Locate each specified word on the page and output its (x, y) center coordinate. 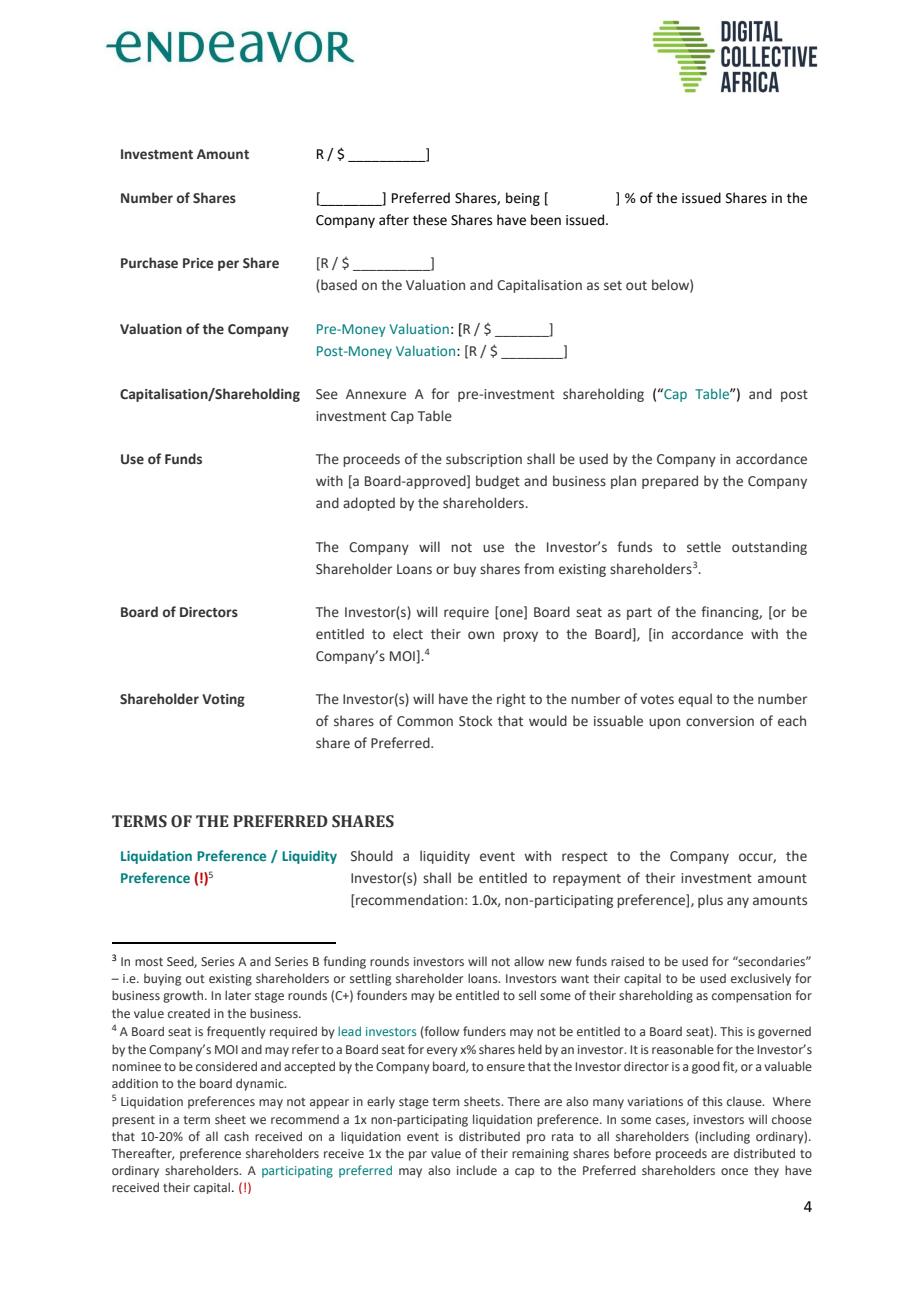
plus (710, 901)
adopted (369, 504)
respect (585, 858)
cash (236, 1136)
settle (704, 547)
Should (372, 855)
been (546, 220)
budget (498, 482)
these (430, 220)
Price (198, 263)
